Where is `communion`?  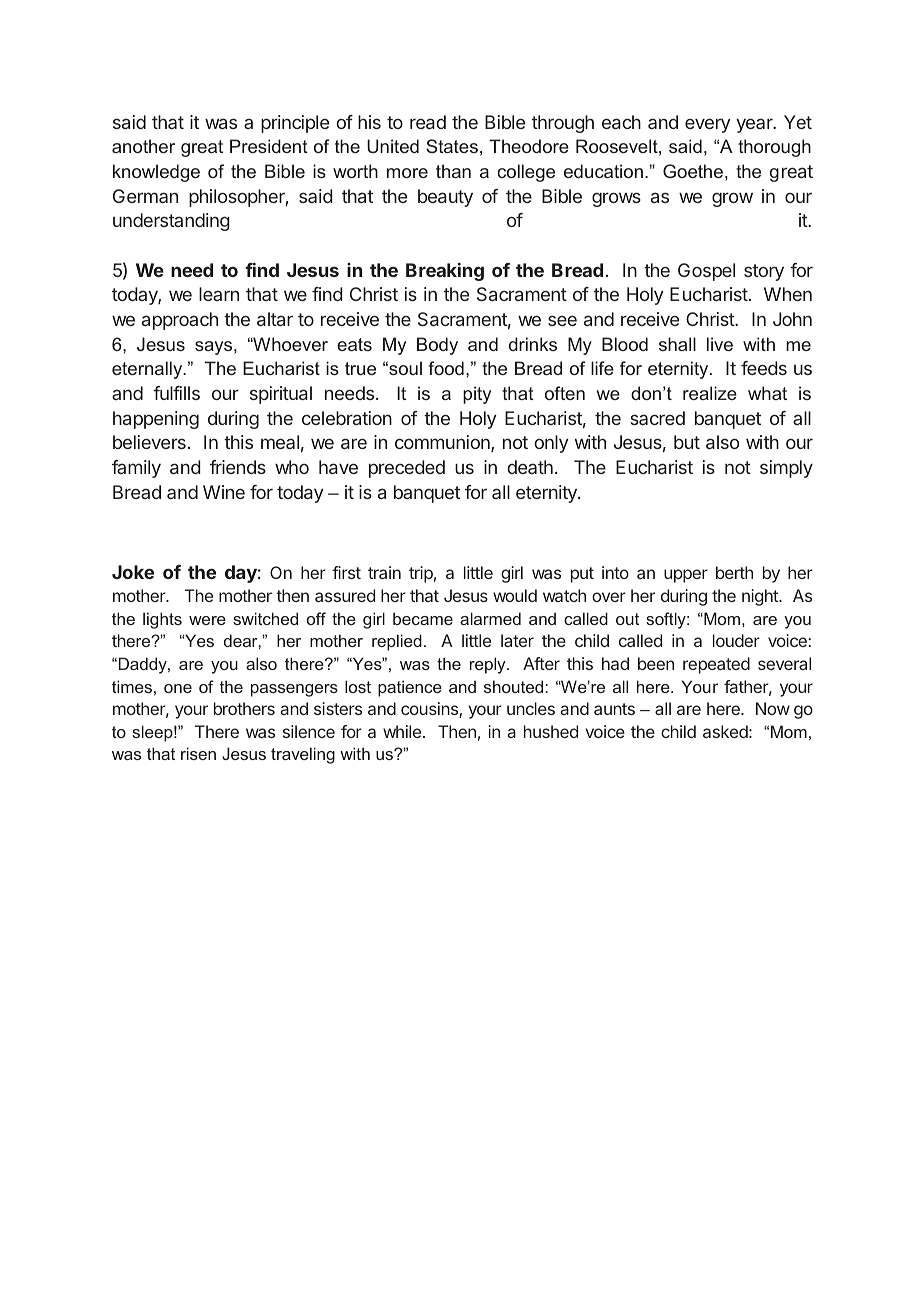
communion is located at coordinates (443, 443).
